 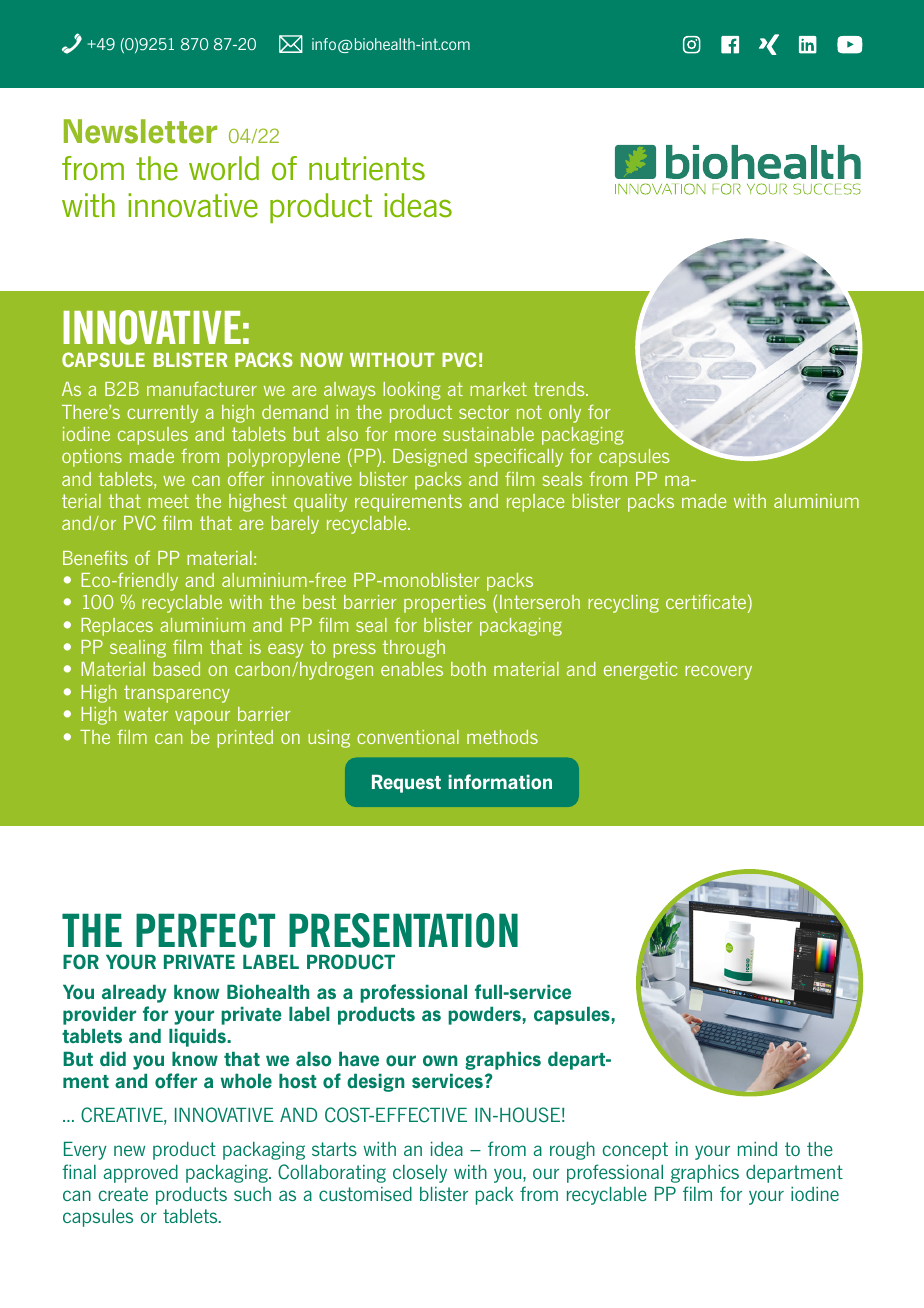 What do you see at coordinates (623, 604) in the document?
I see `recycling` at bounding box center [623, 604].
